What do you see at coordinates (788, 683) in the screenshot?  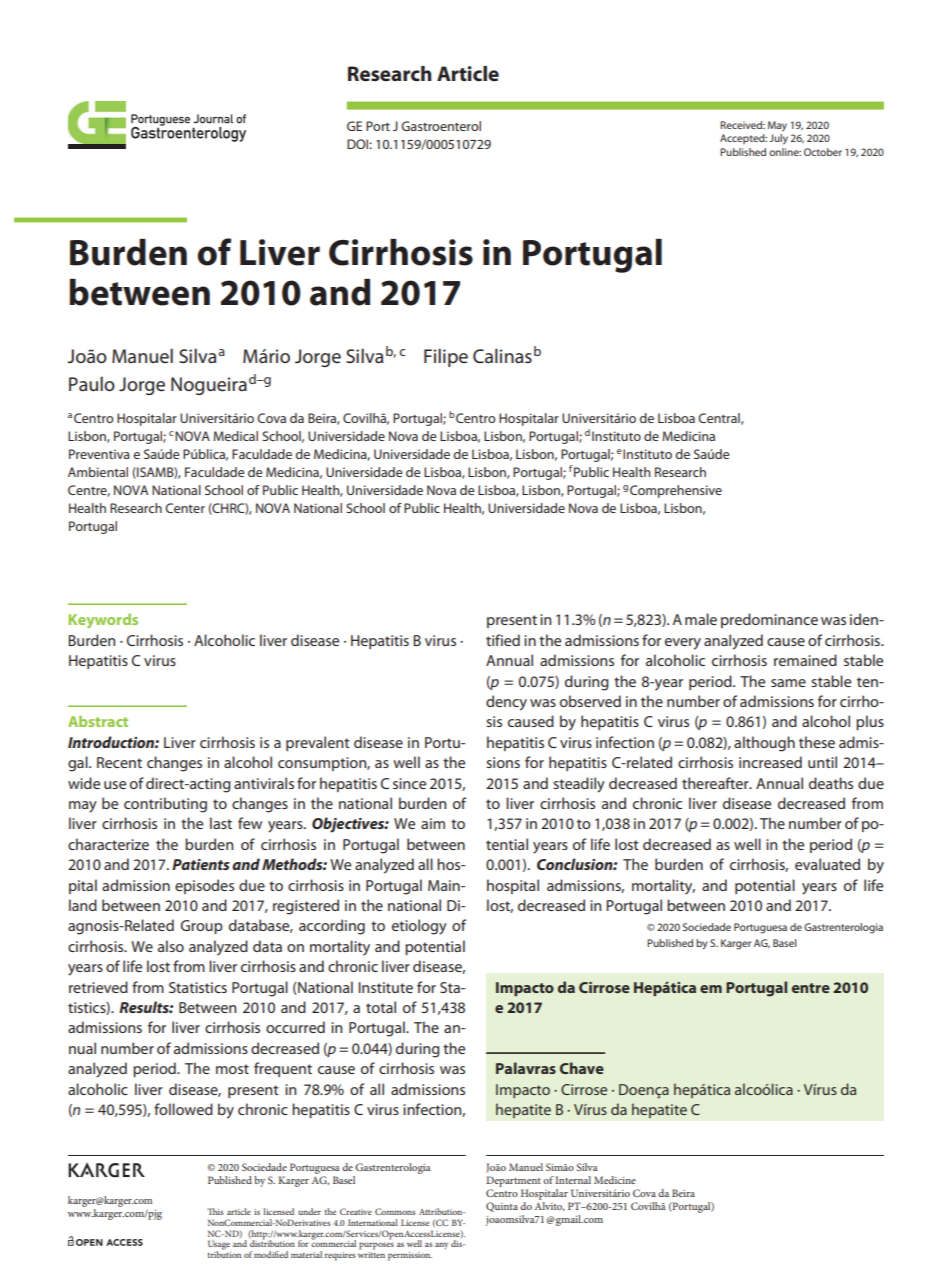 I see `same` at bounding box center [788, 683].
